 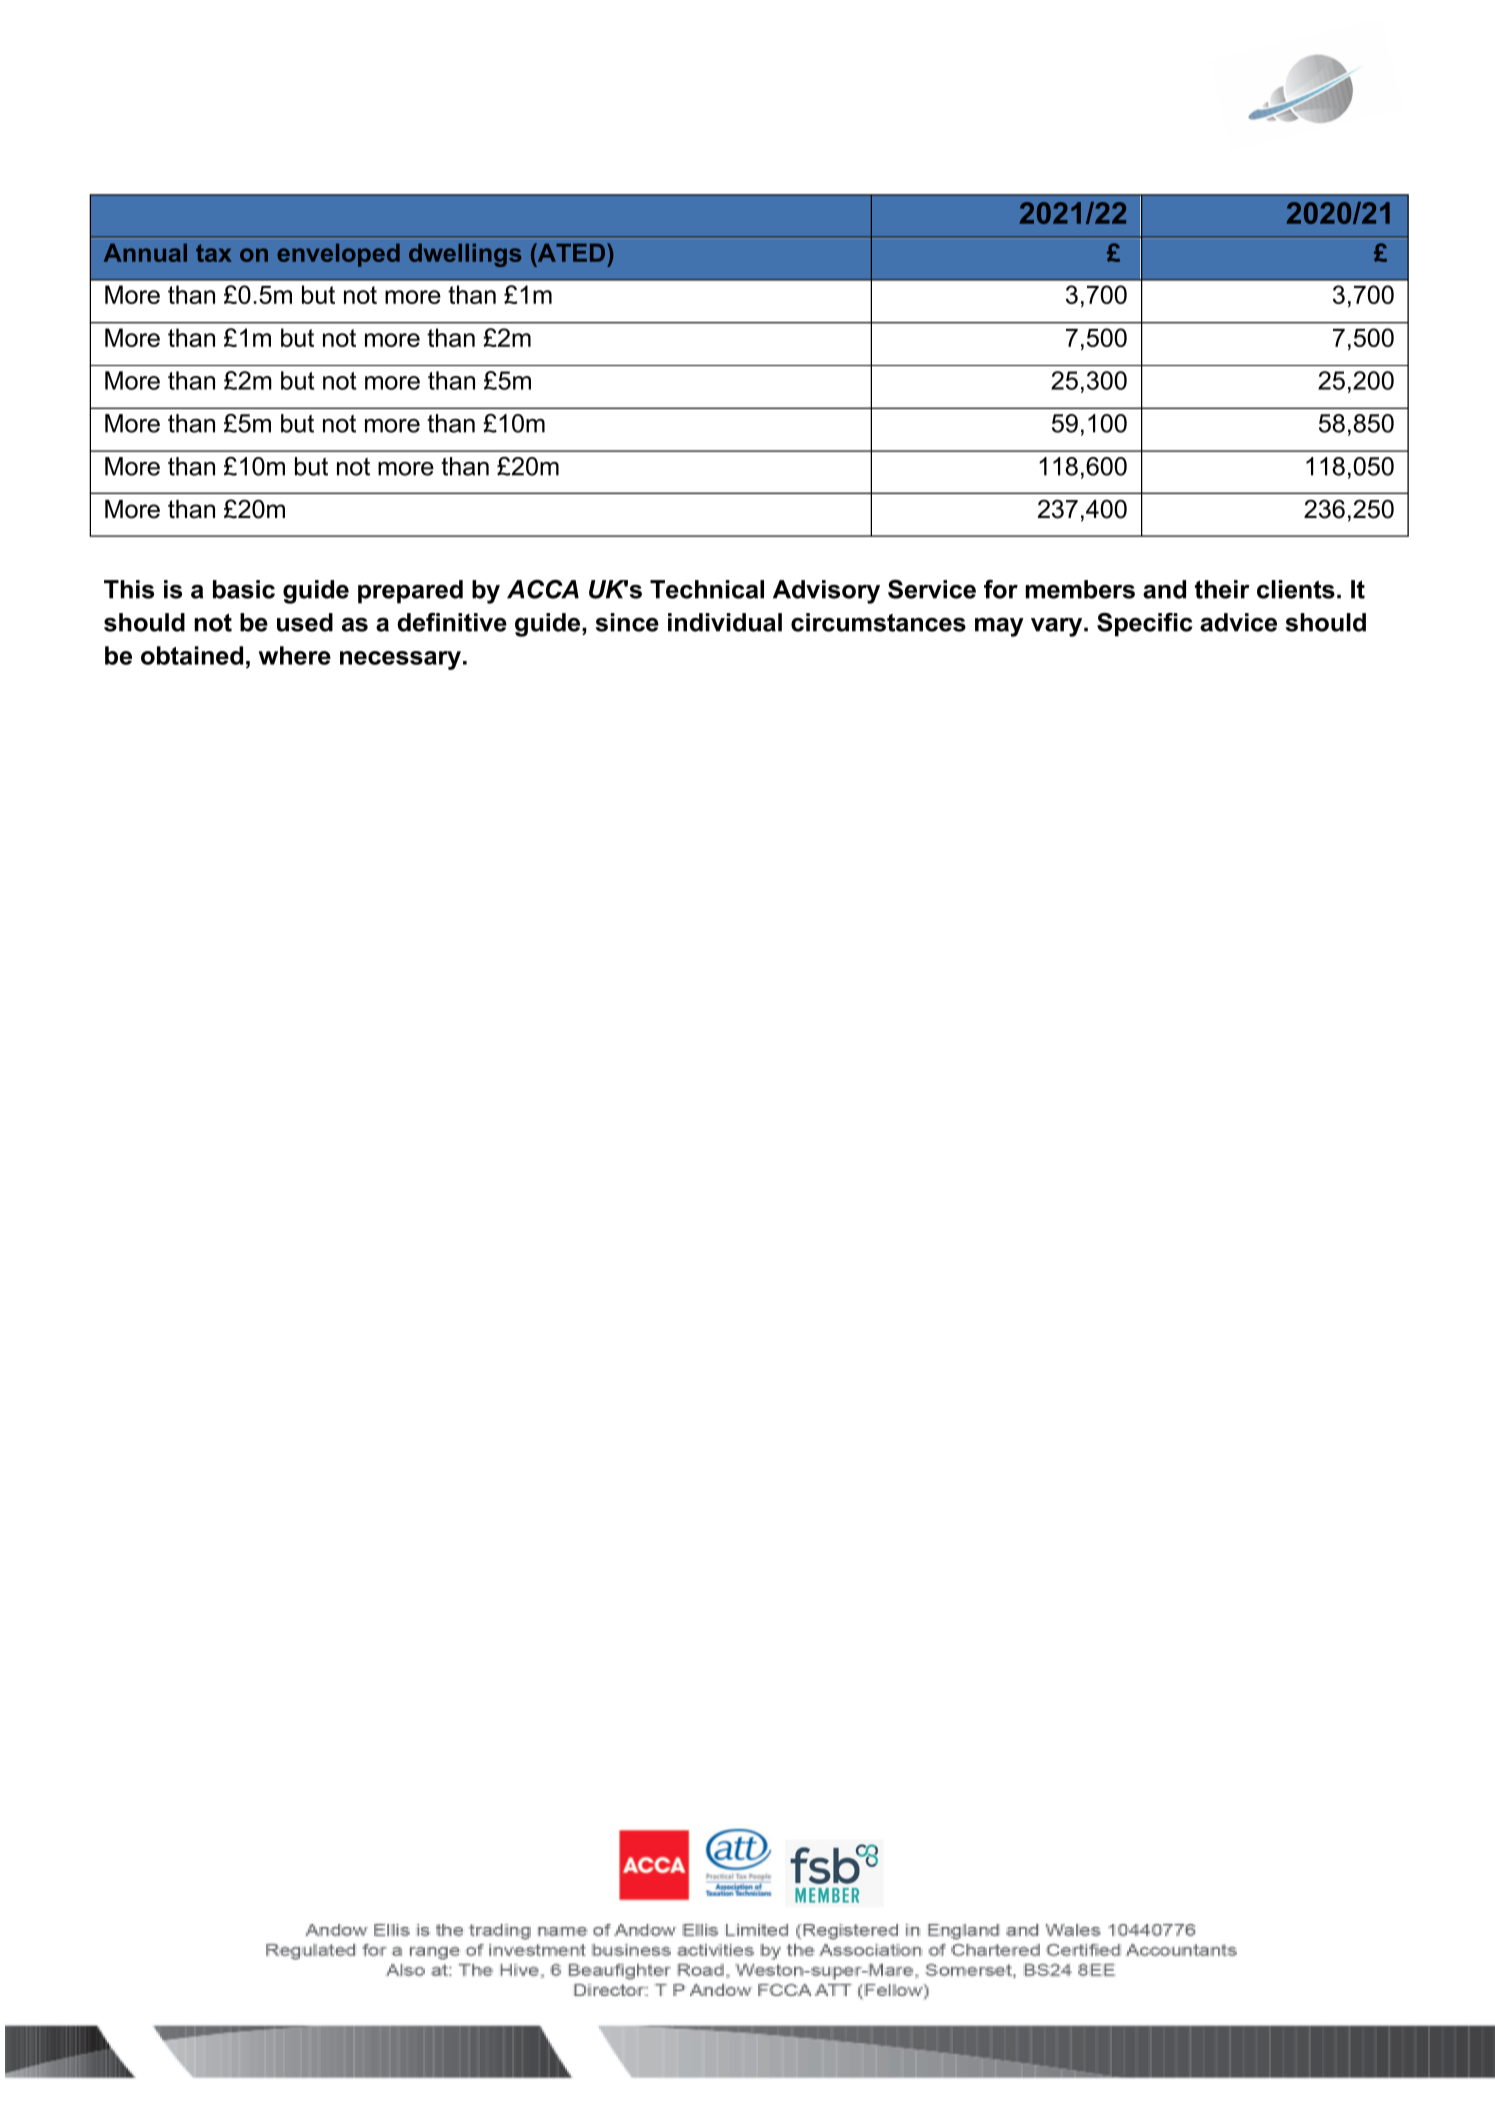 What do you see at coordinates (145, 253) in the screenshot?
I see `Annual` at bounding box center [145, 253].
